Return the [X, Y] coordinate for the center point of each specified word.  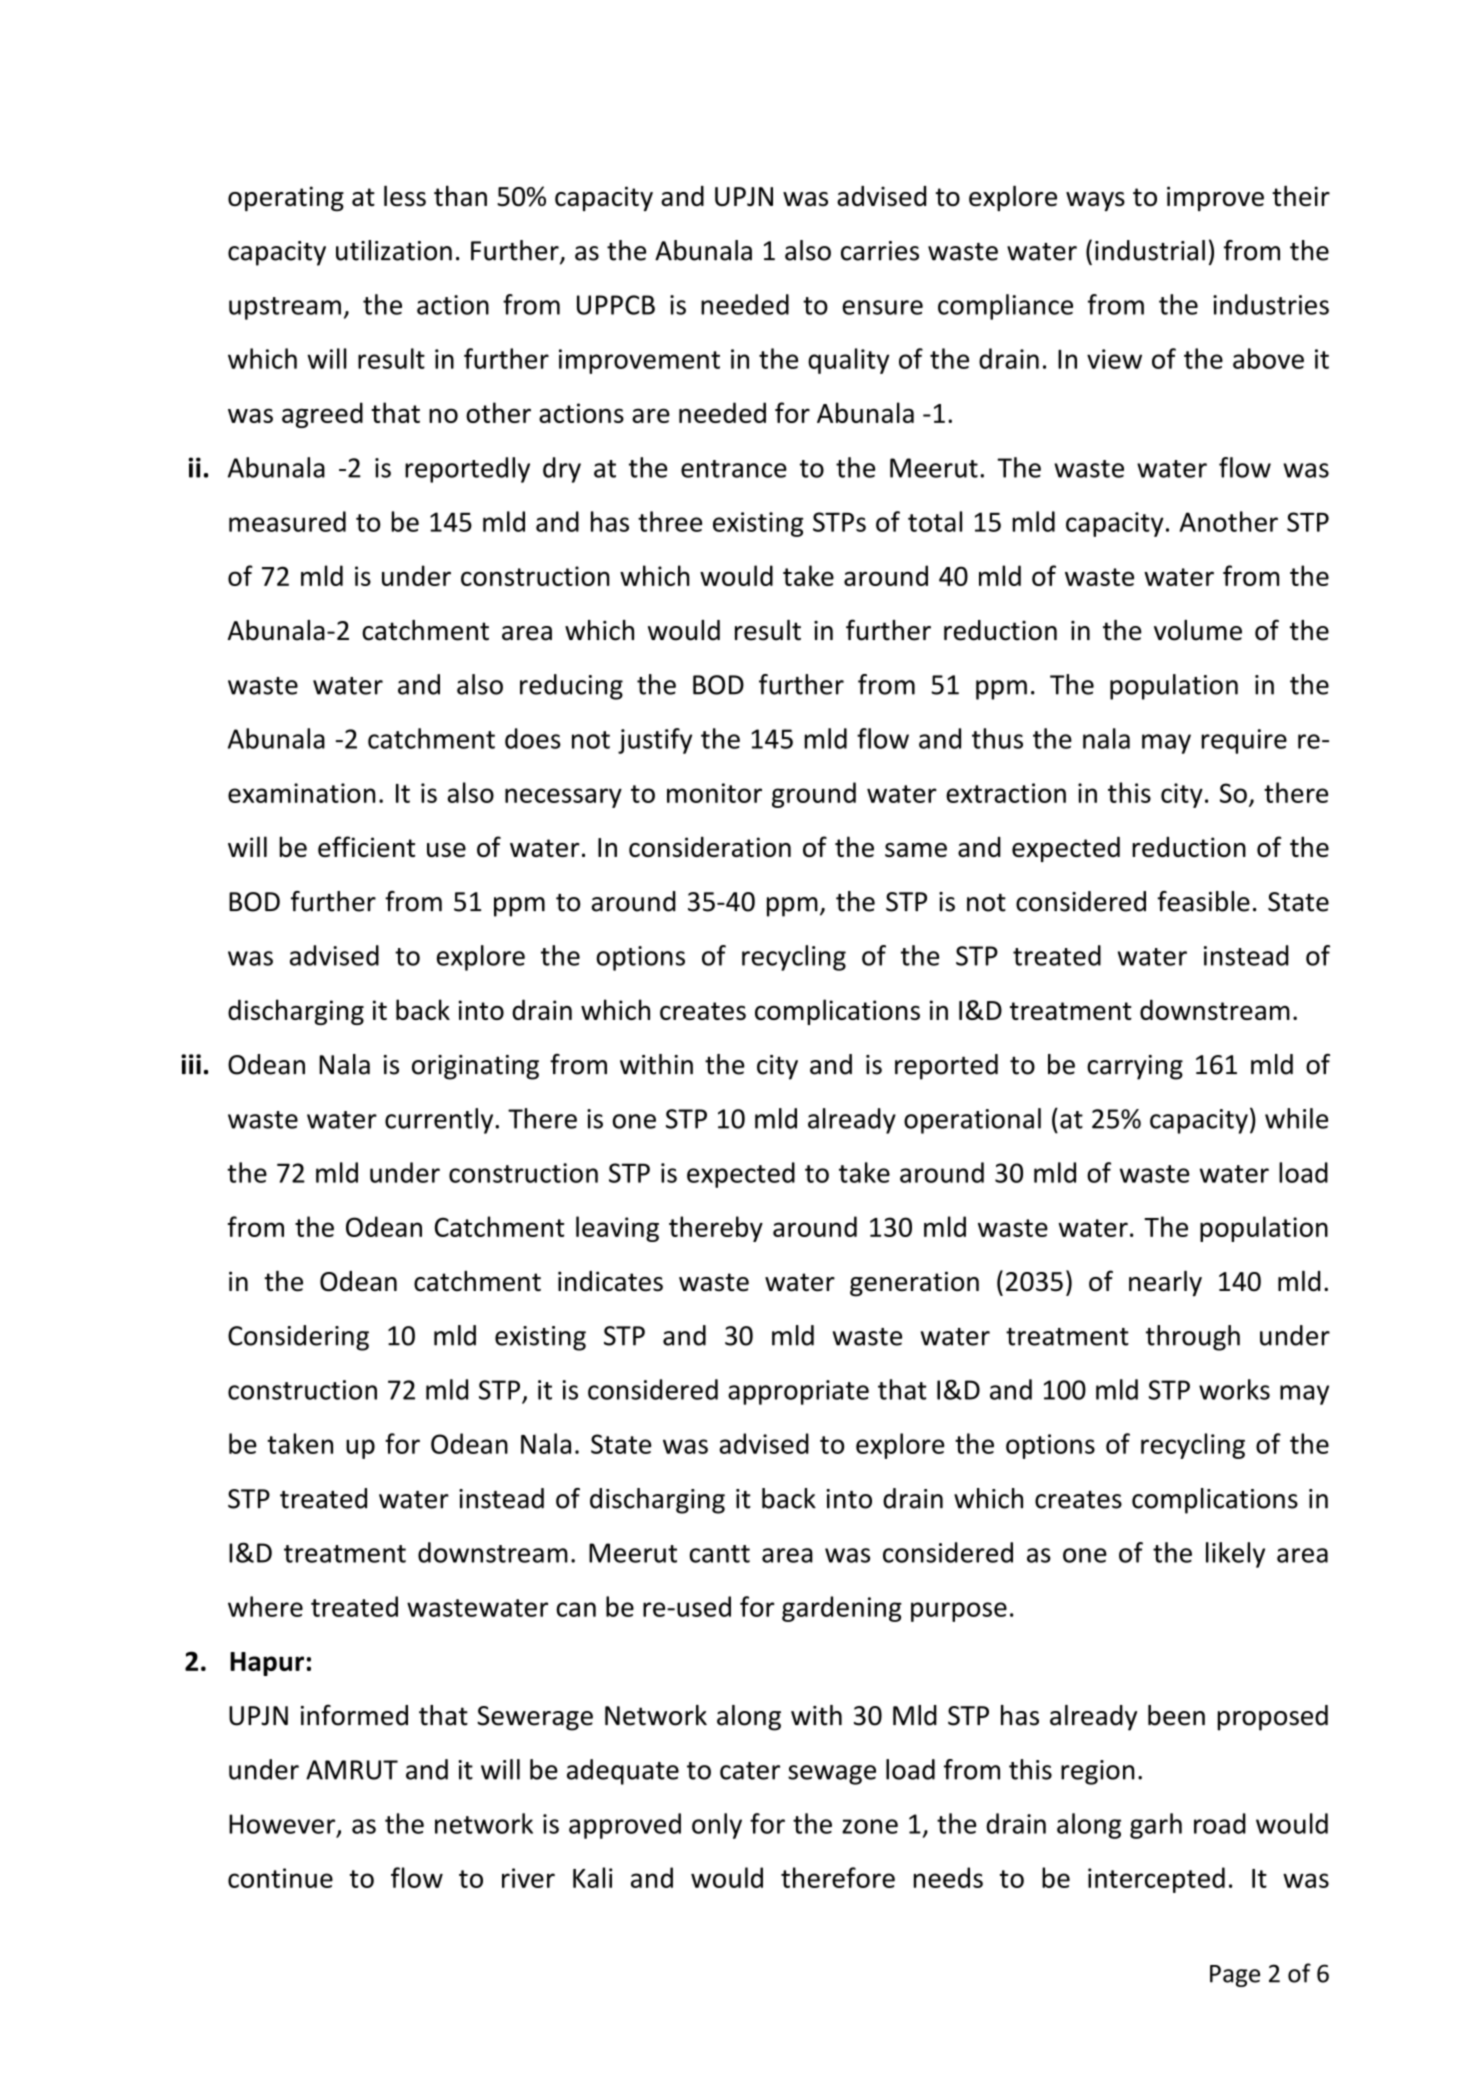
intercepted [1156, 1880]
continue [280, 1878]
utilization [394, 250]
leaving [617, 1229]
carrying [1135, 1067]
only [717, 1826]
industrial [1150, 250]
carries [880, 251]
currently [440, 1121]
